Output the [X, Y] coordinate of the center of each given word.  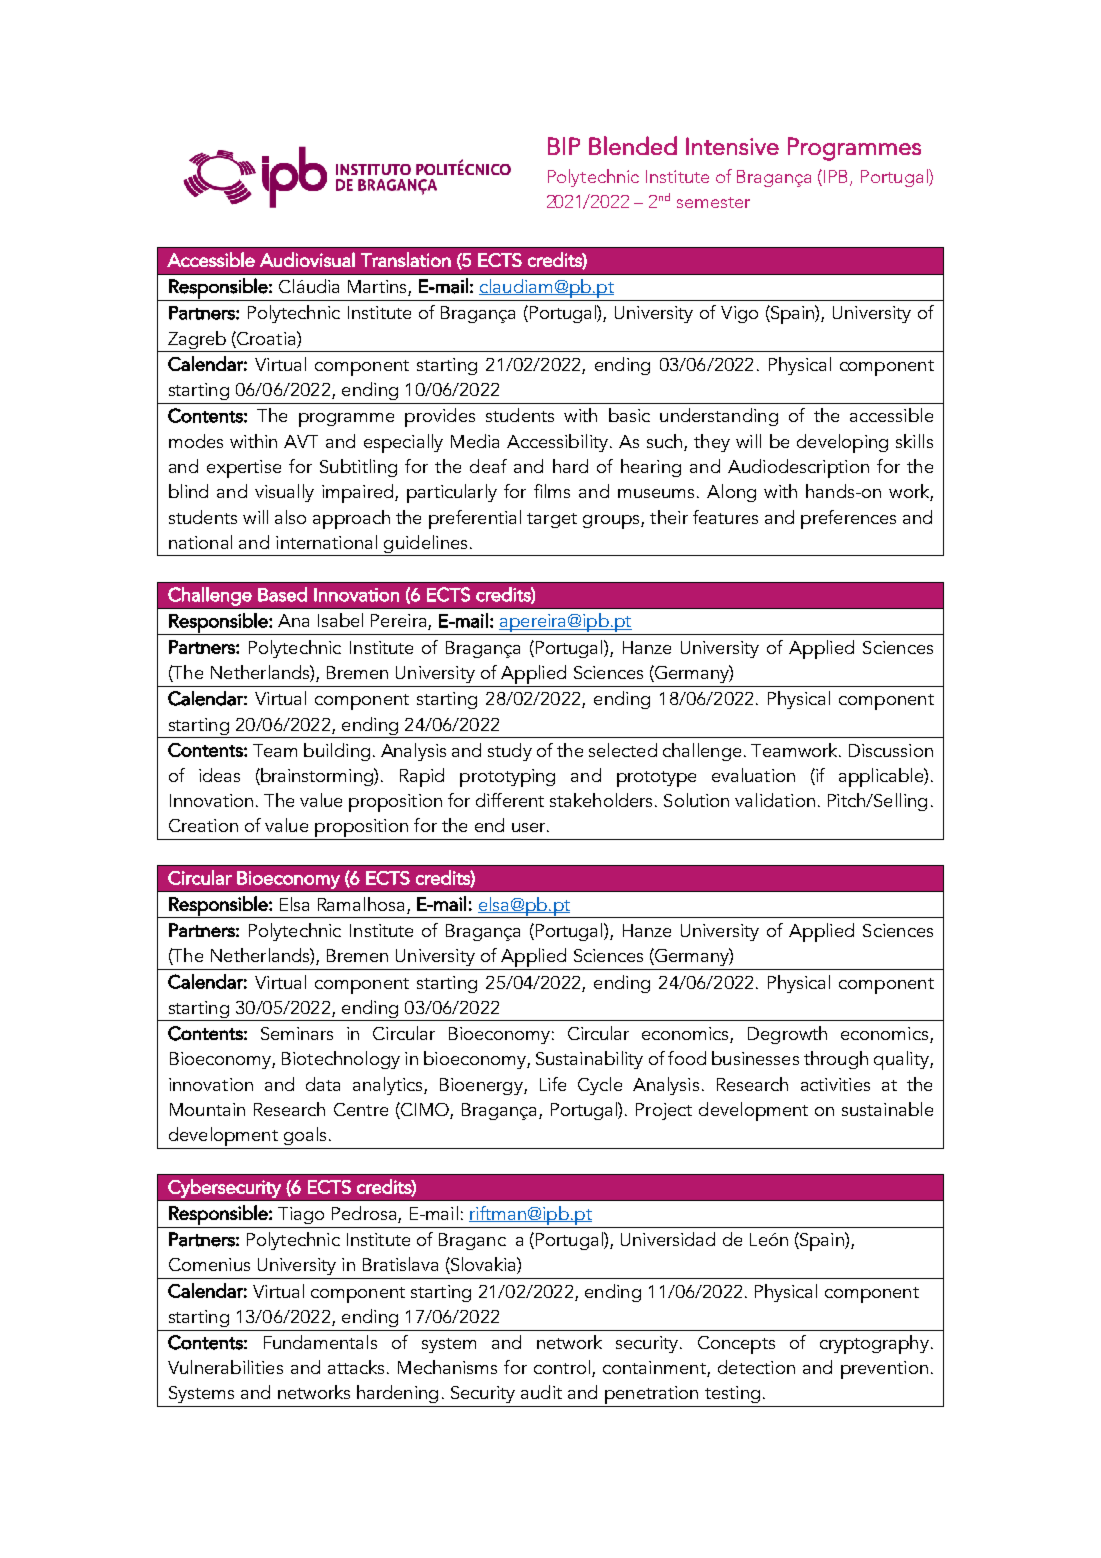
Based [282, 594]
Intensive [732, 146]
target [552, 520]
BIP [564, 146]
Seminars [297, 1033]
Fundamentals [320, 1342]
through [836, 1060]
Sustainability [589, 1060]
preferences [848, 519]
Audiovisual [307, 259]
